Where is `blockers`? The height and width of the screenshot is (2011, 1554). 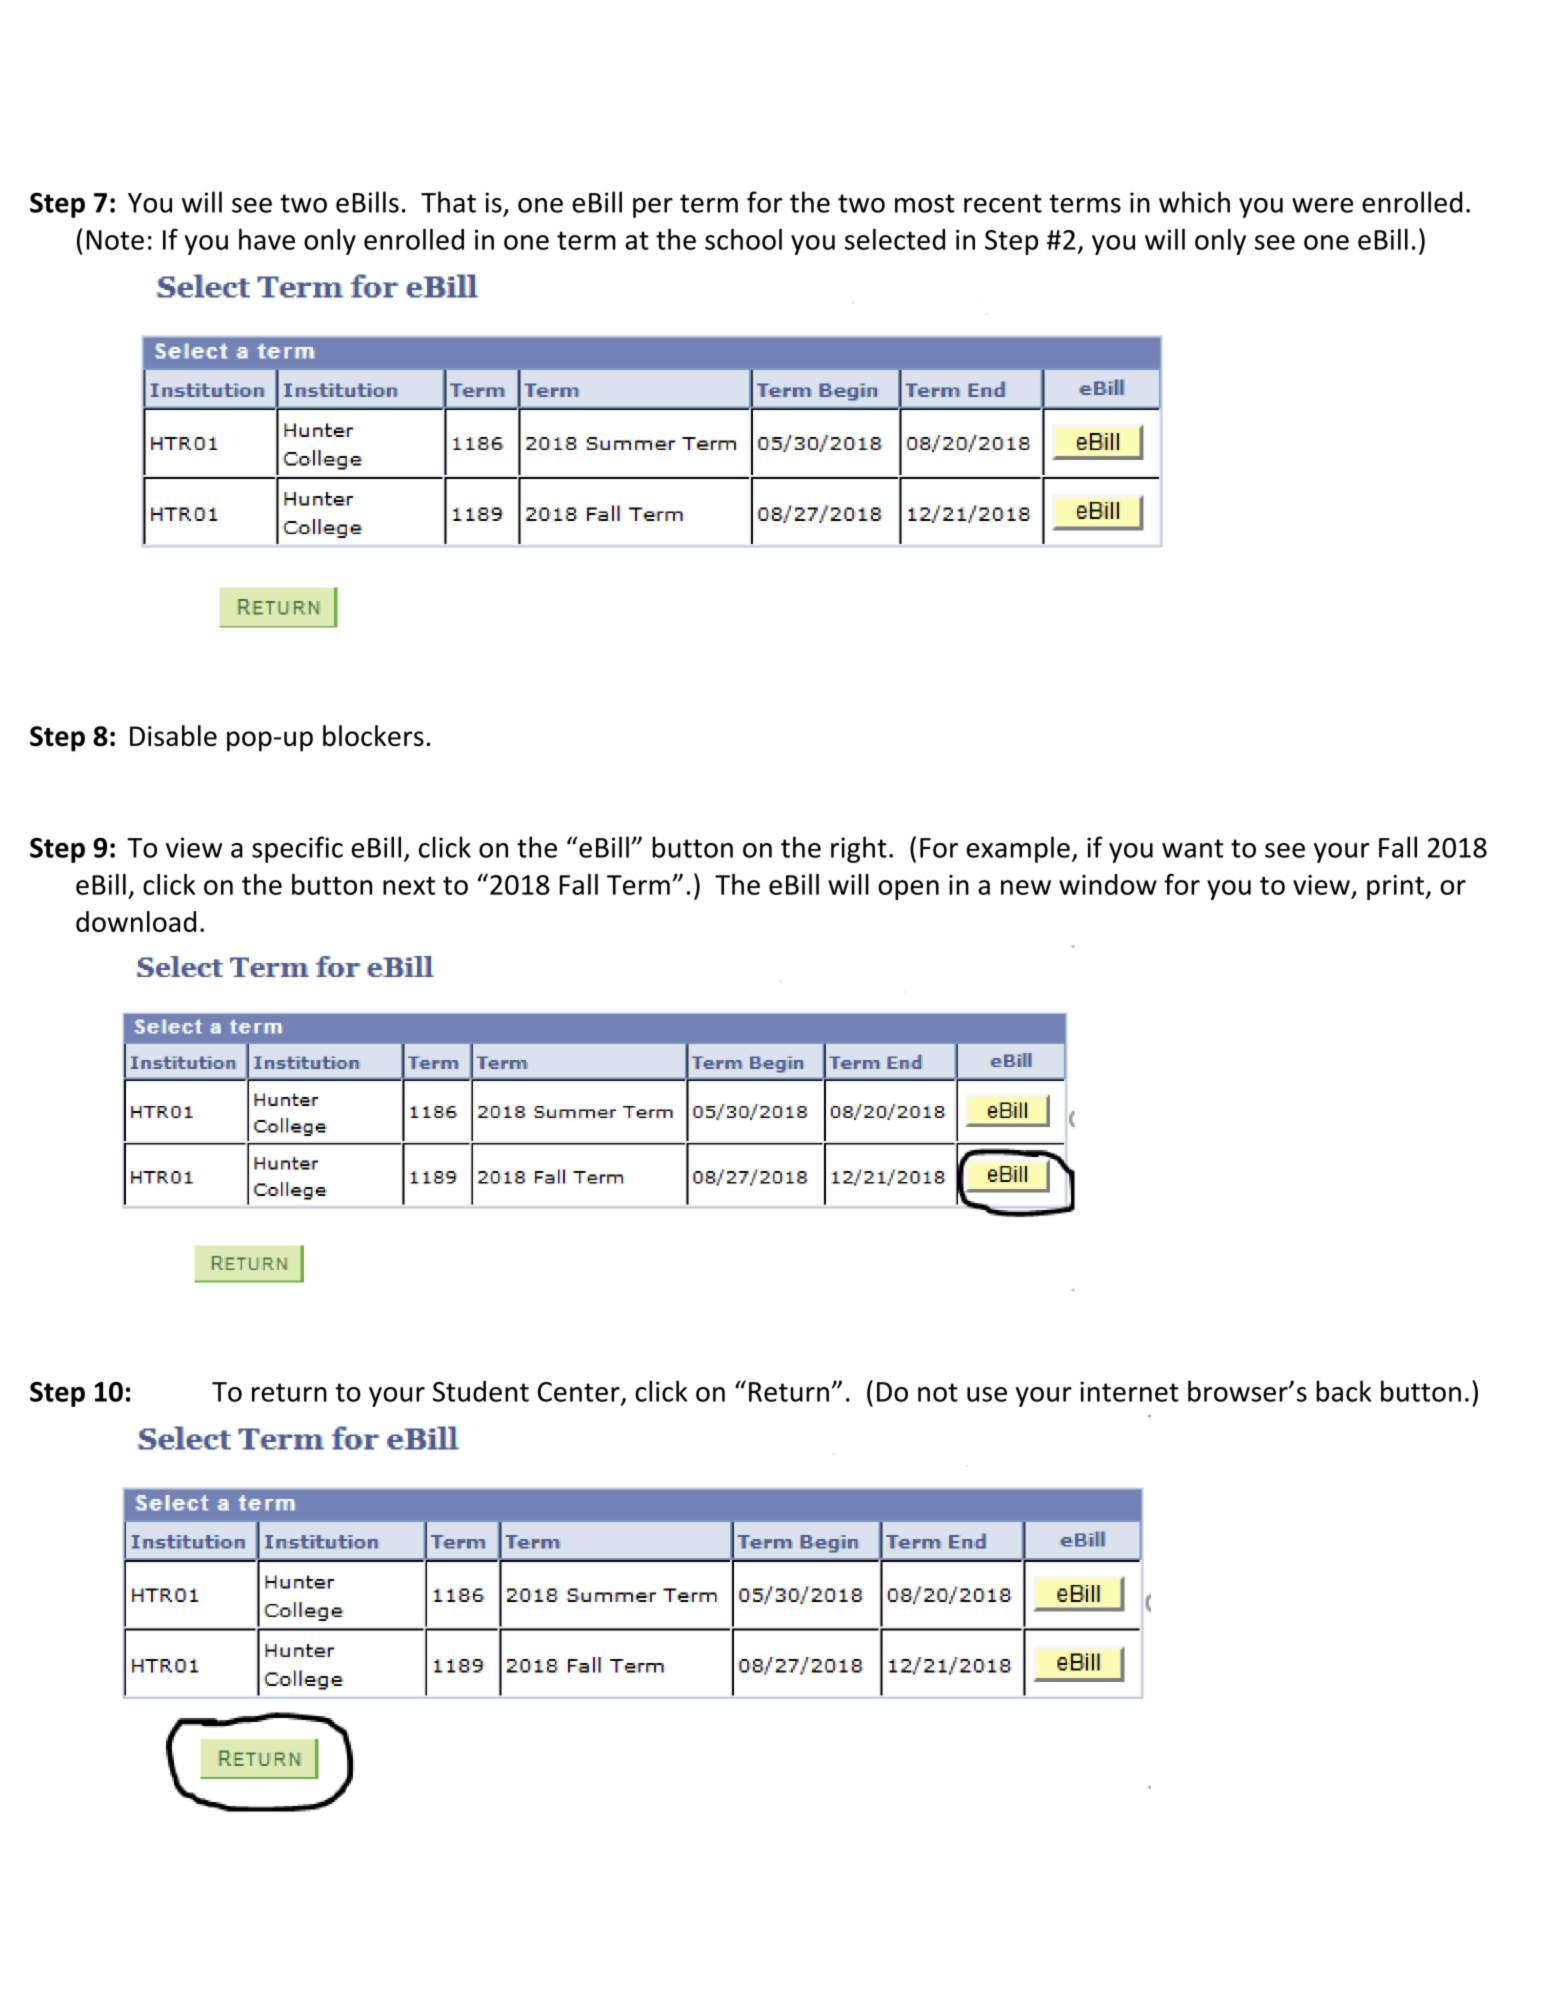 blockers is located at coordinates (373, 735).
